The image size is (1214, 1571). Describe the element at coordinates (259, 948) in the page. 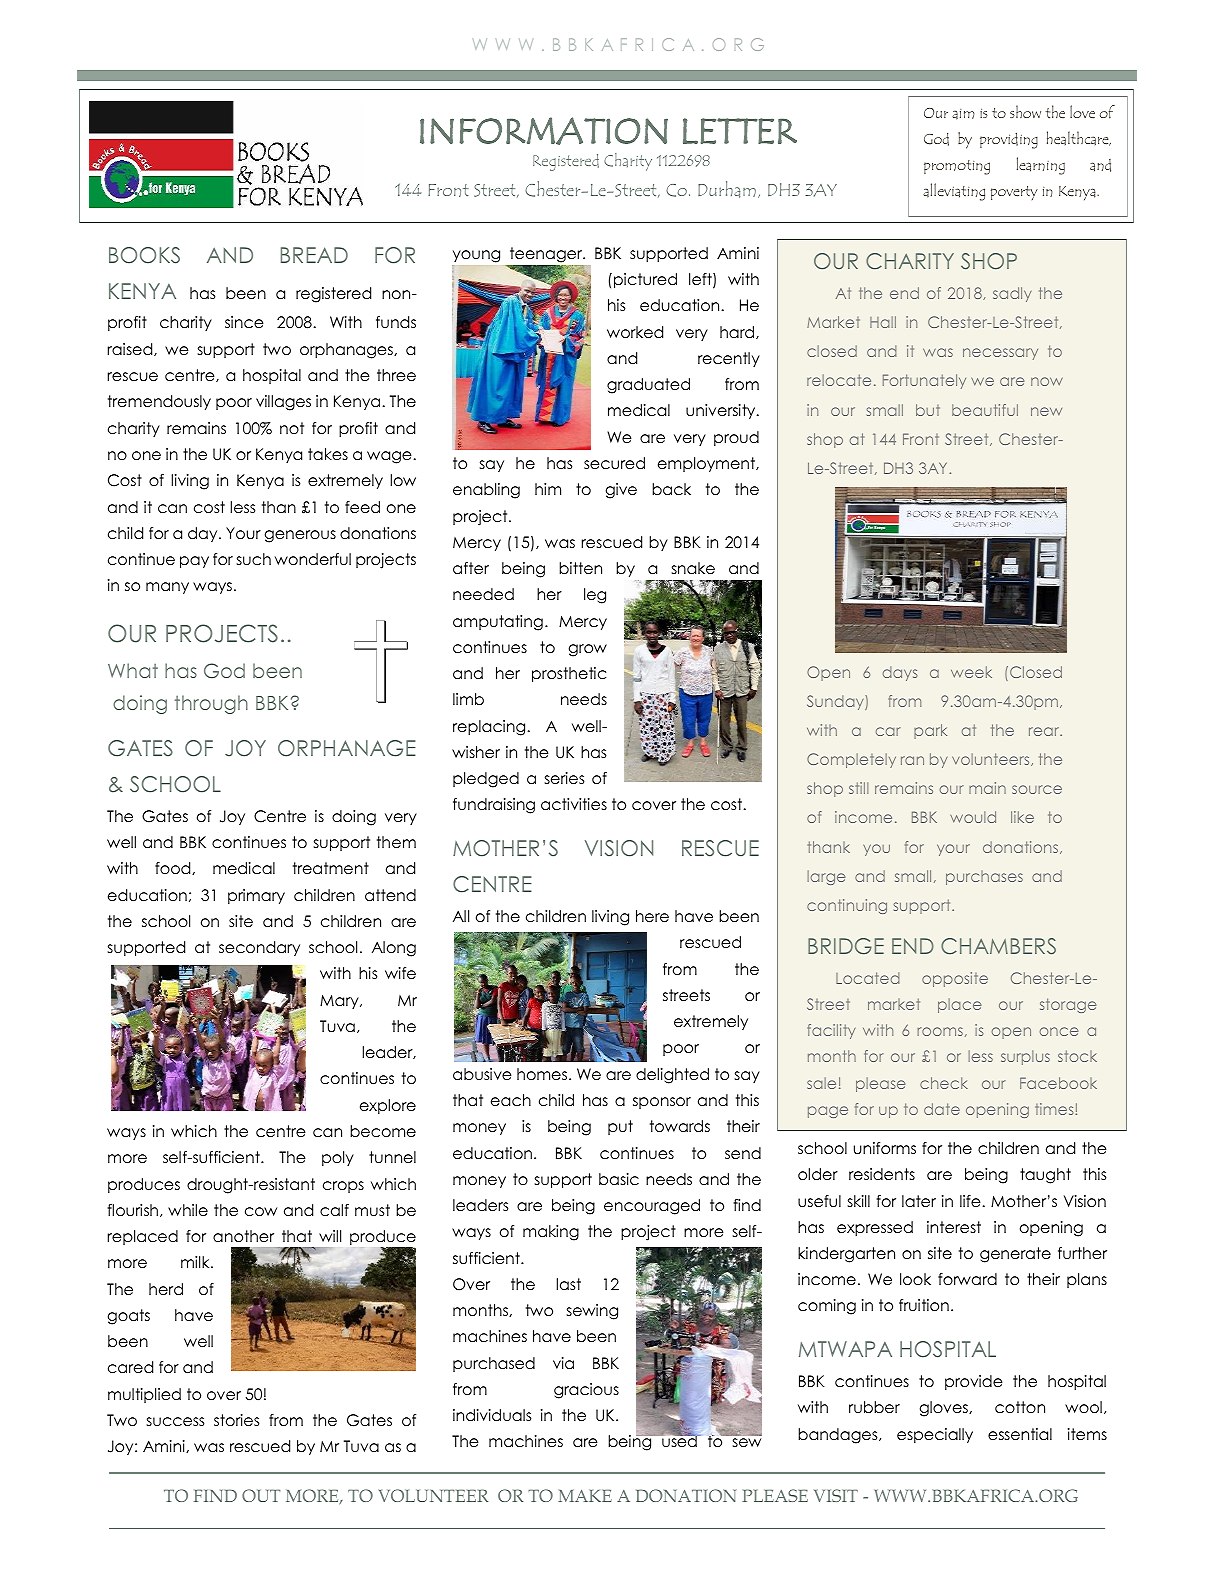

I see `secondary` at that location.
